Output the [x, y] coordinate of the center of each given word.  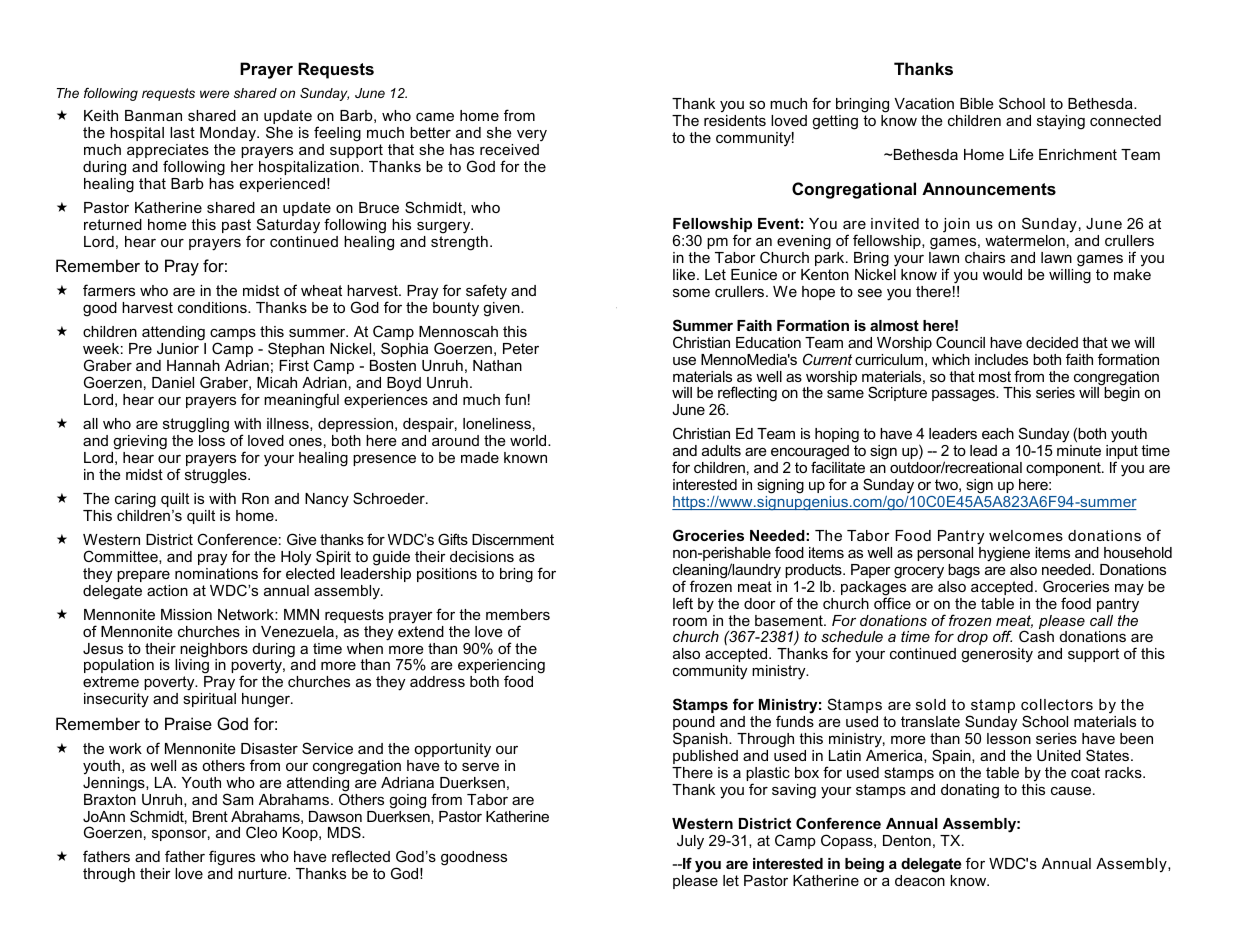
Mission [186, 614]
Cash [1036, 636]
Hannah [193, 365]
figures [232, 859]
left [683, 603]
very [532, 136]
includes [1001, 359]
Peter [521, 348]
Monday [229, 134]
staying [1061, 122]
